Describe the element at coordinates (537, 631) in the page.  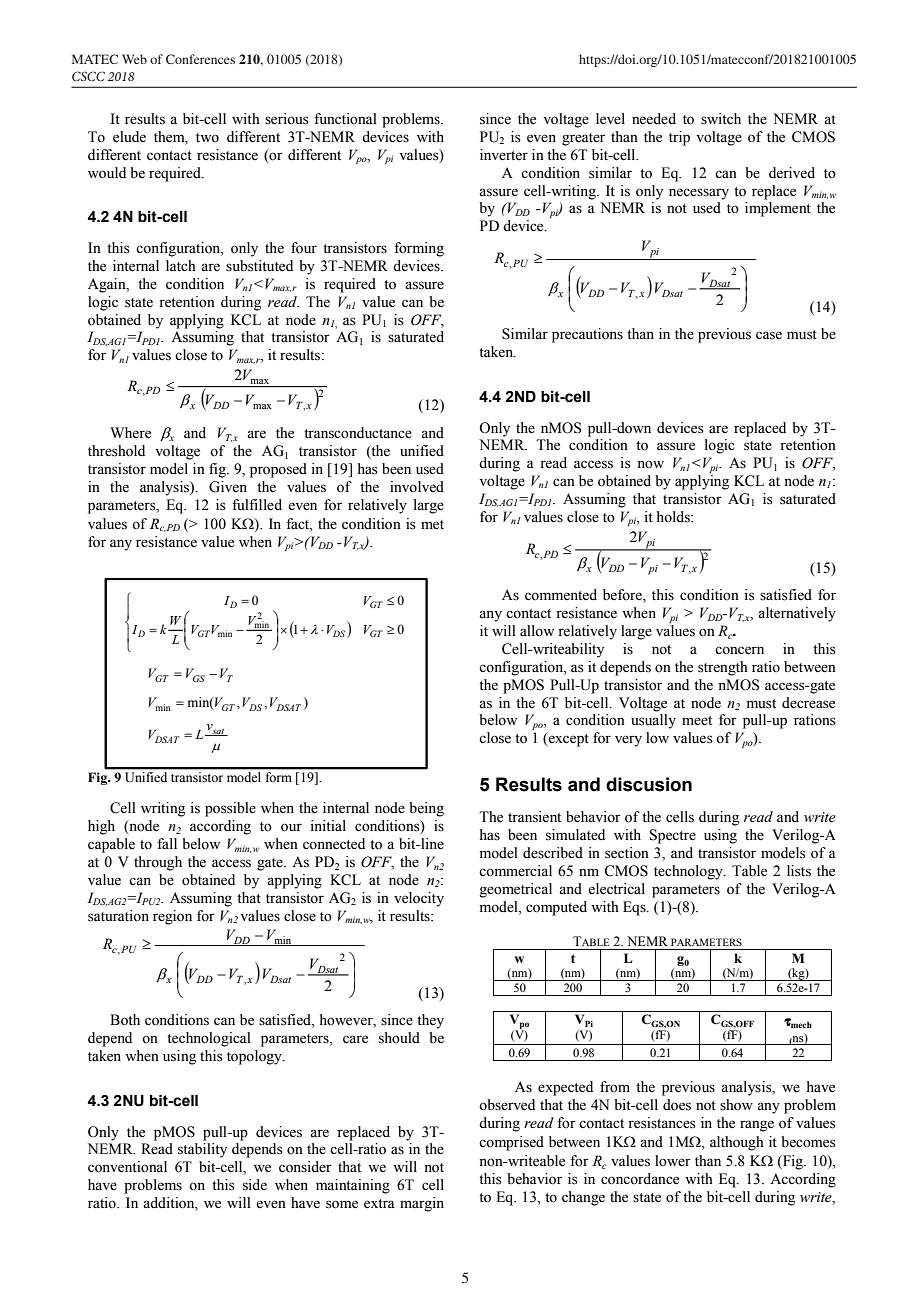
I see `allow` at that location.
